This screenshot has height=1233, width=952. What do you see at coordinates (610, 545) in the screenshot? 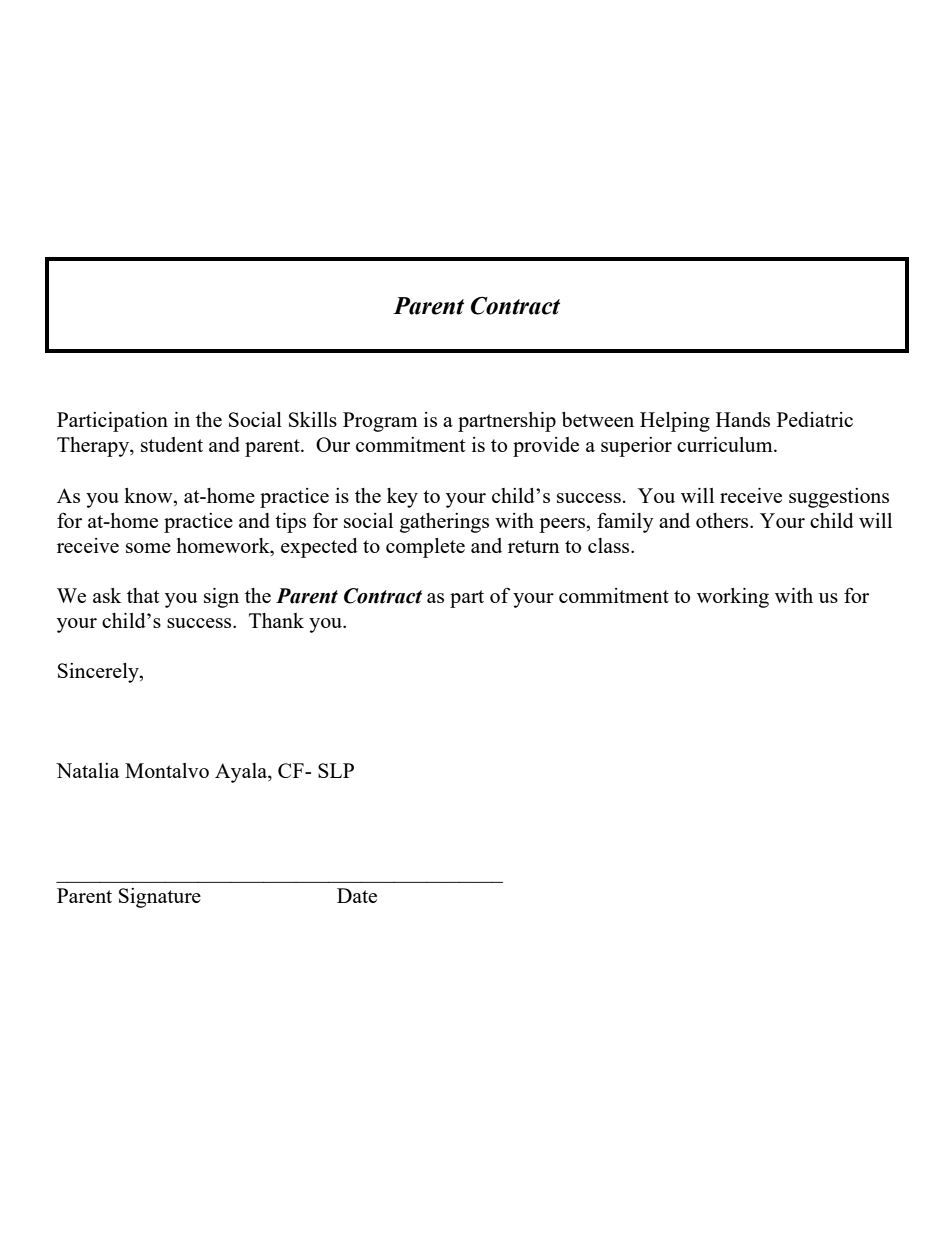
I see `class` at bounding box center [610, 545].
